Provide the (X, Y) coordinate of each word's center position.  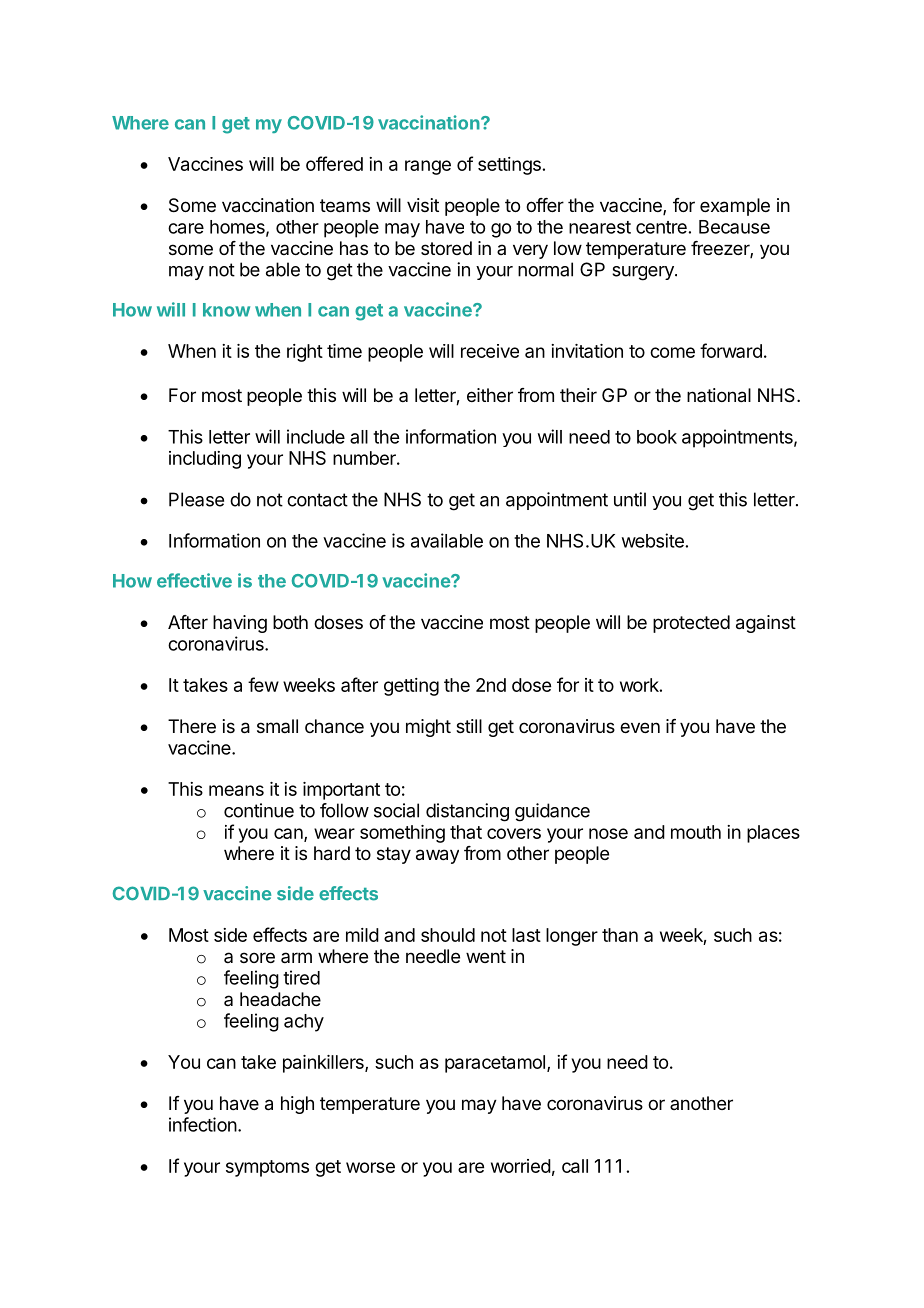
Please (196, 499)
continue (259, 810)
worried (521, 1166)
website (653, 540)
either (490, 395)
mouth (696, 832)
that (466, 832)
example (735, 207)
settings (509, 166)
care (186, 228)
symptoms (267, 1168)
